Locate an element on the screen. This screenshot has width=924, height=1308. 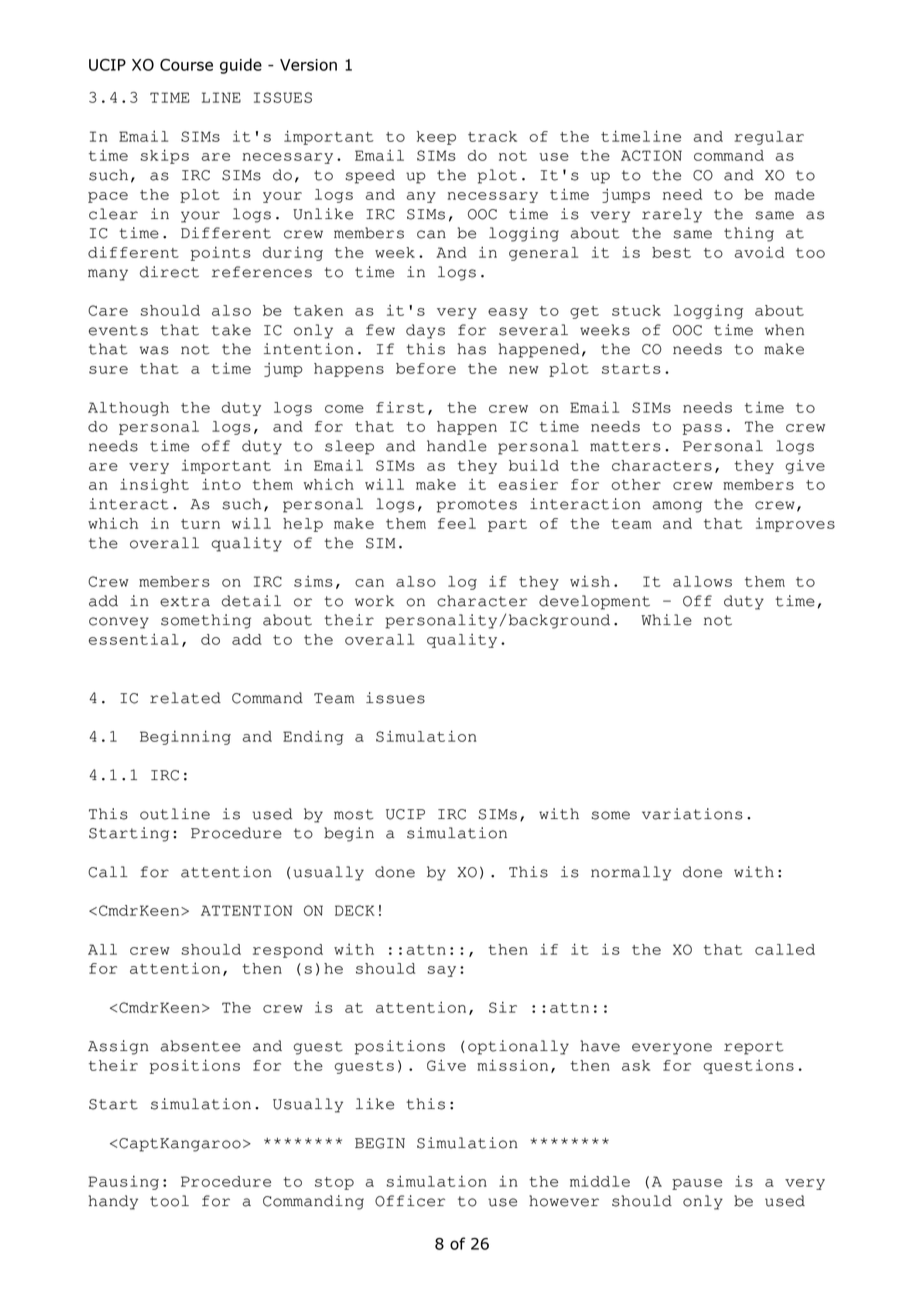
Course is located at coordinates (186, 65).
